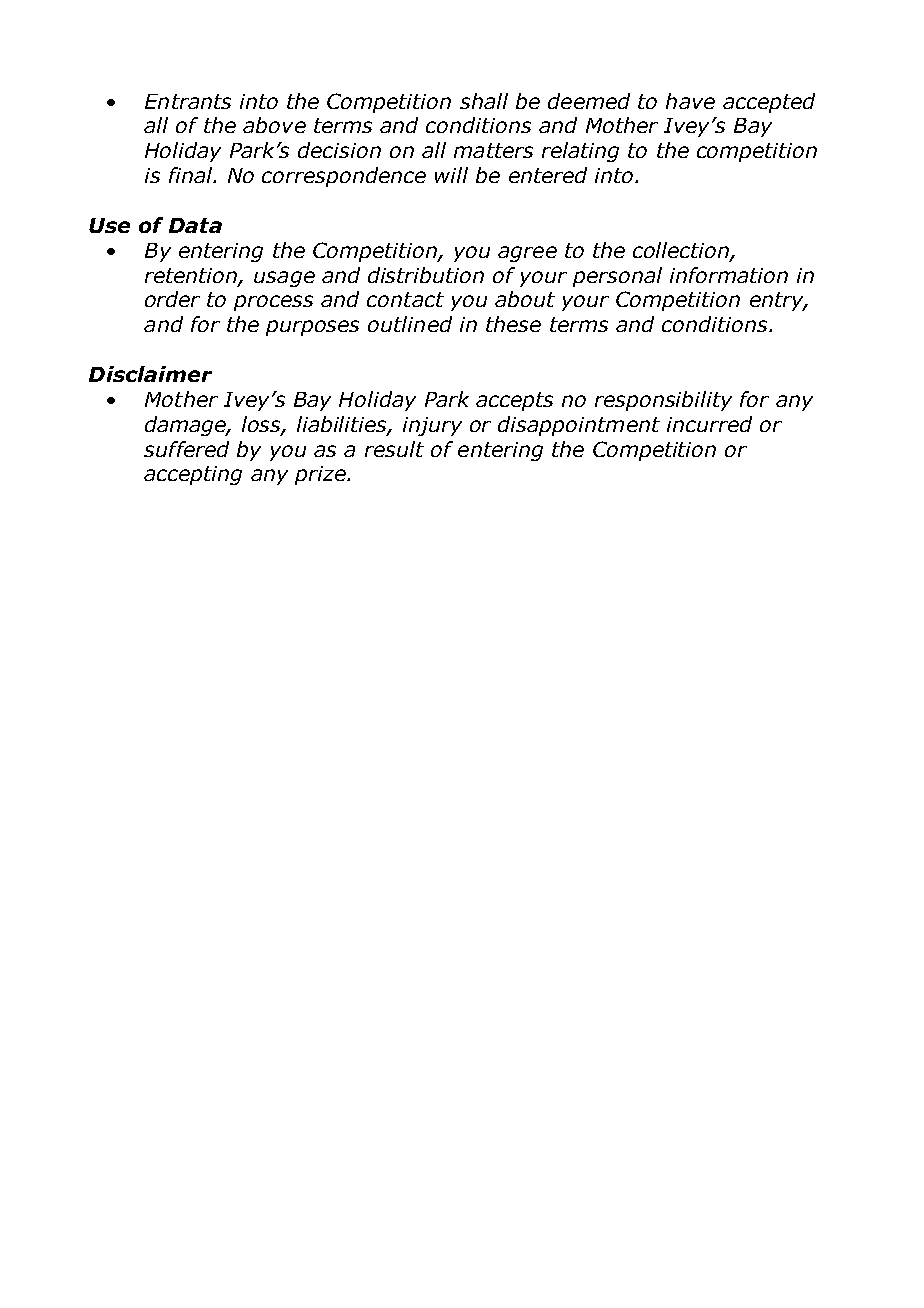  What do you see at coordinates (188, 101) in the document?
I see `Entrants` at bounding box center [188, 101].
